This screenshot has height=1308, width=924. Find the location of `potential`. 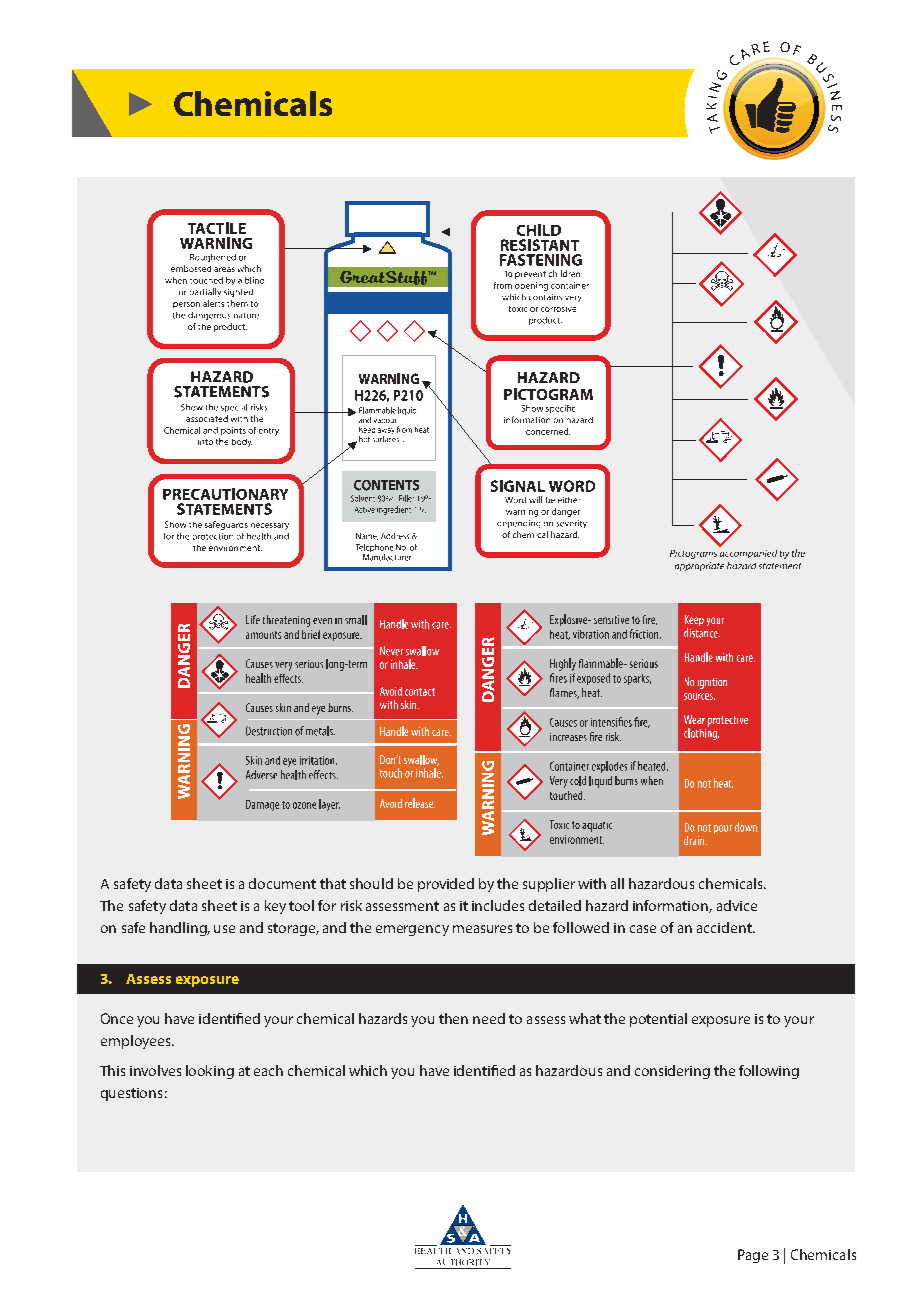

potential is located at coordinates (658, 1020).
